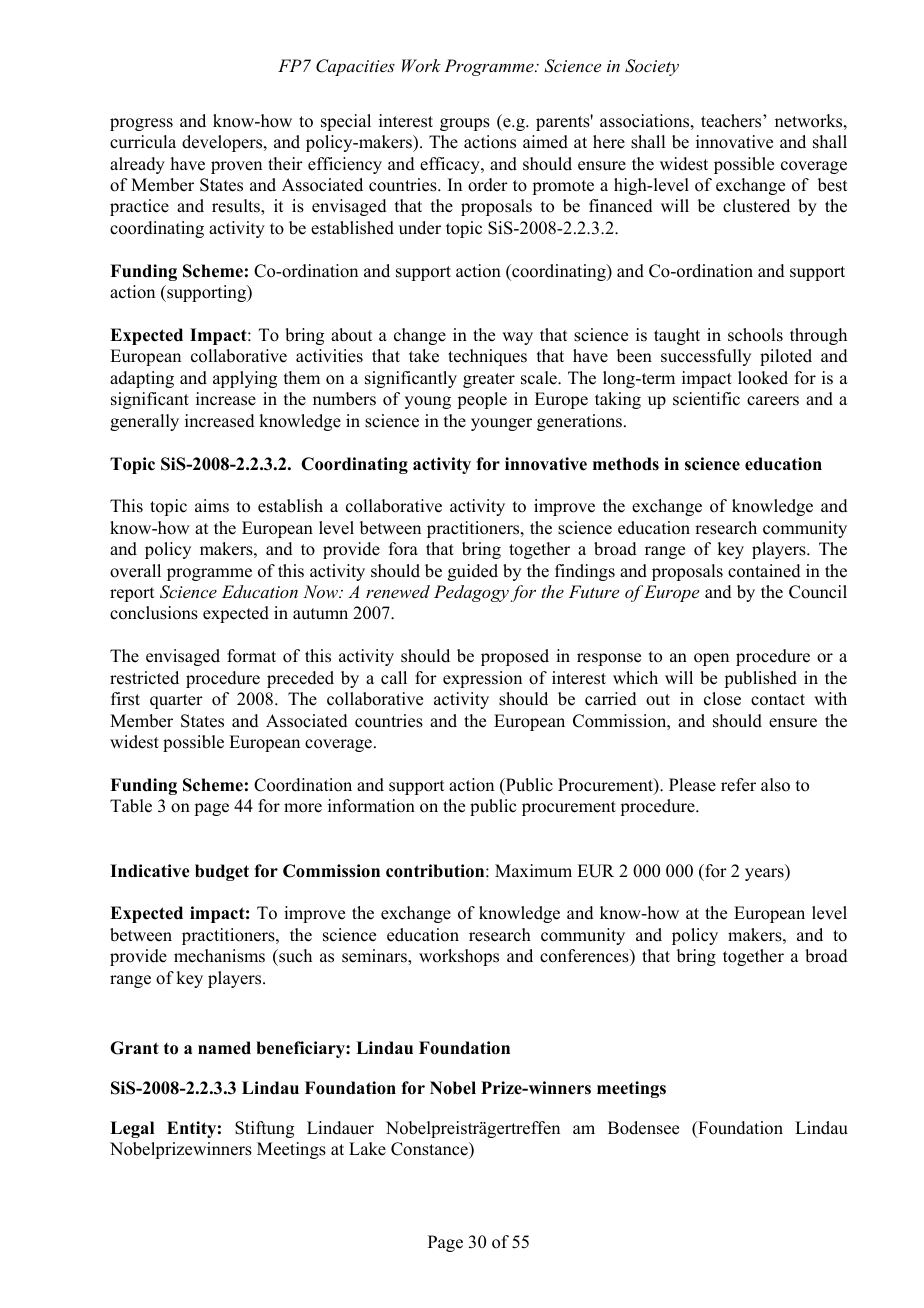 Image resolution: width=924 pixels, height=1308 pixels. Describe the element at coordinates (482, 400) in the screenshot. I see `people` at that location.
